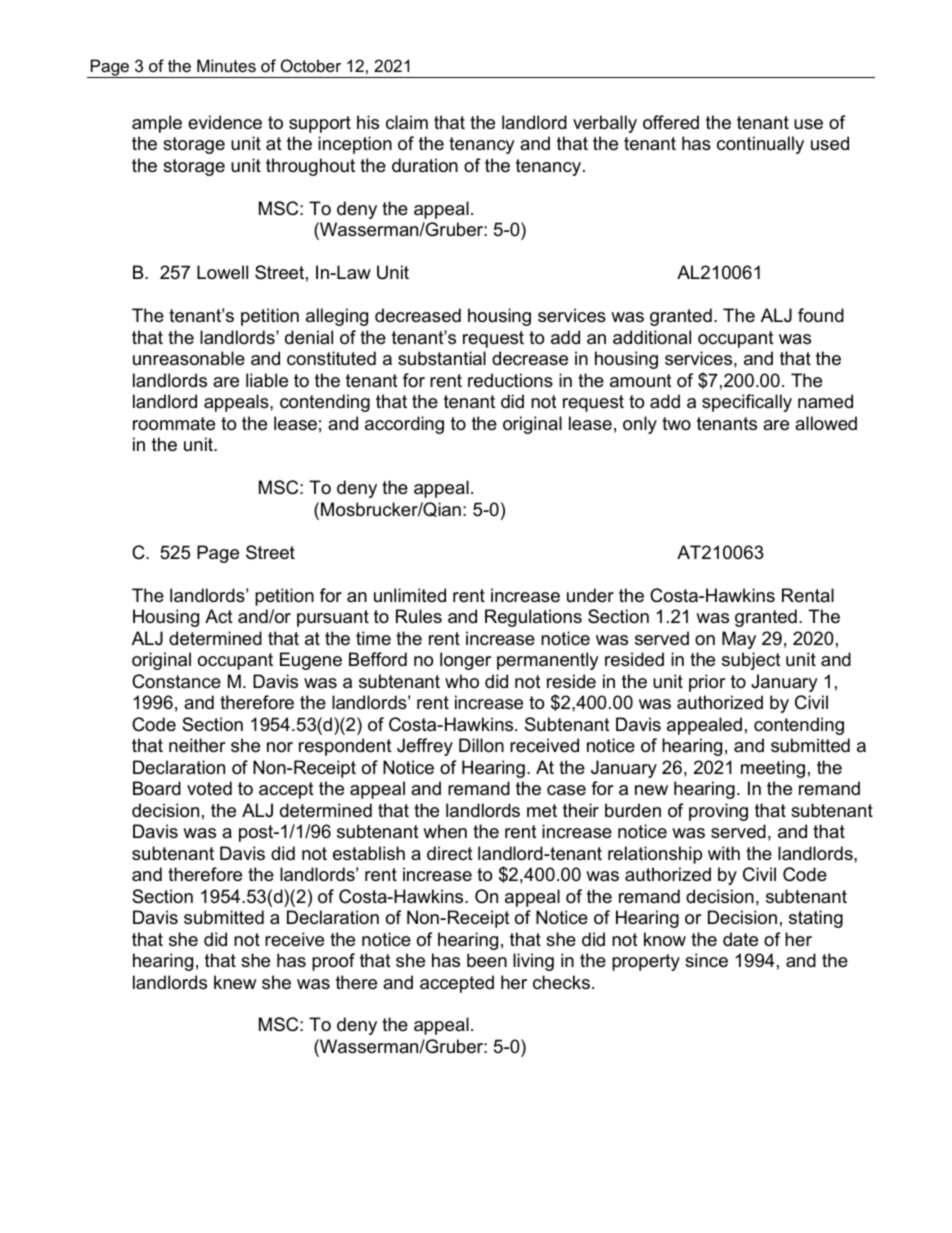 This screenshot has width=952, height=1233. Describe the element at coordinates (197, 745) in the screenshot. I see `neither` at that location.
